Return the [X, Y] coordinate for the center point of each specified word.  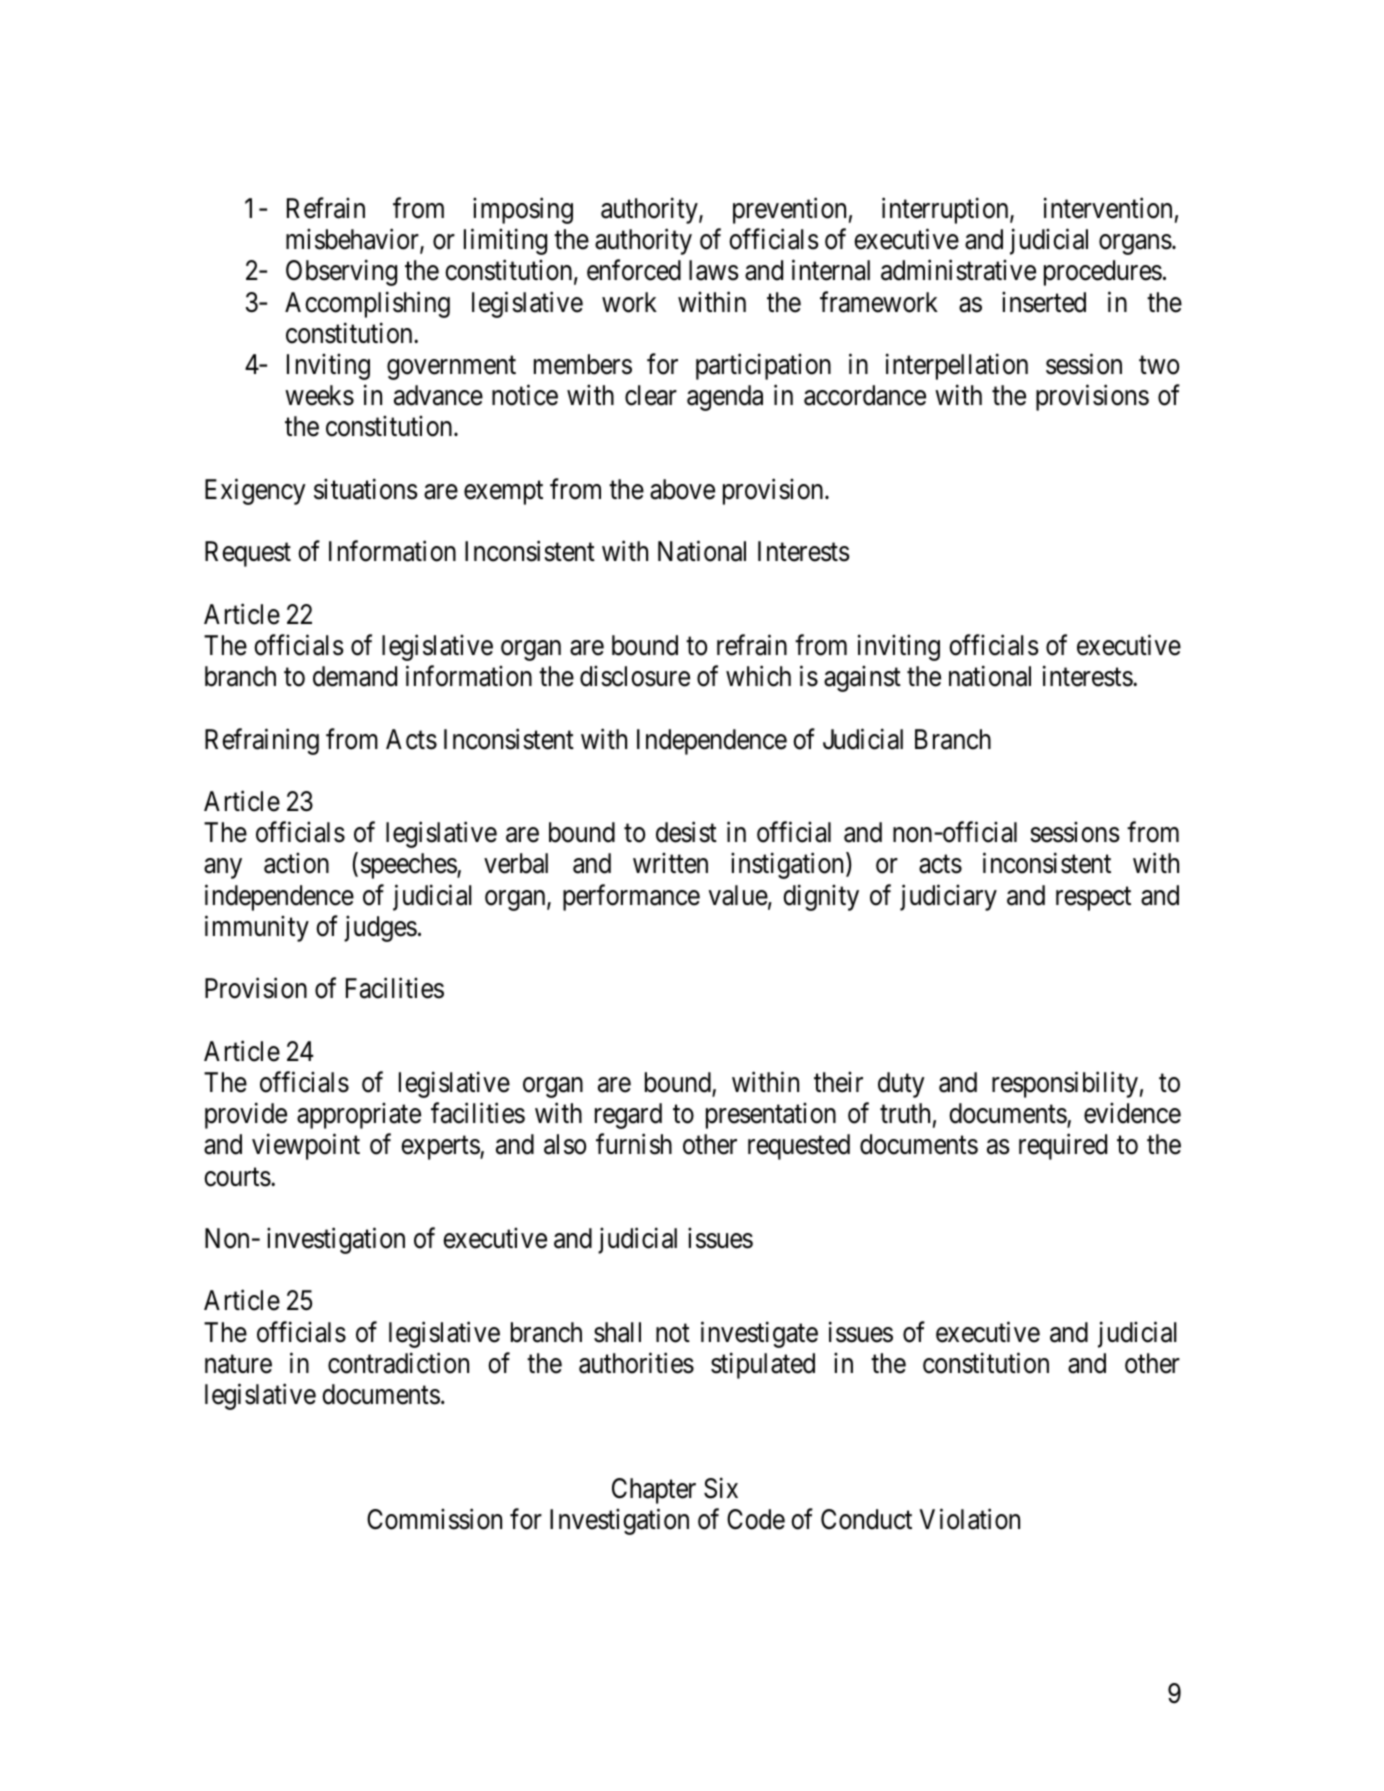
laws [714, 270]
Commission [434, 1519]
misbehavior [353, 241]
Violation [969, 1519]
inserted [1044, 302]
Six [721, 1488]
